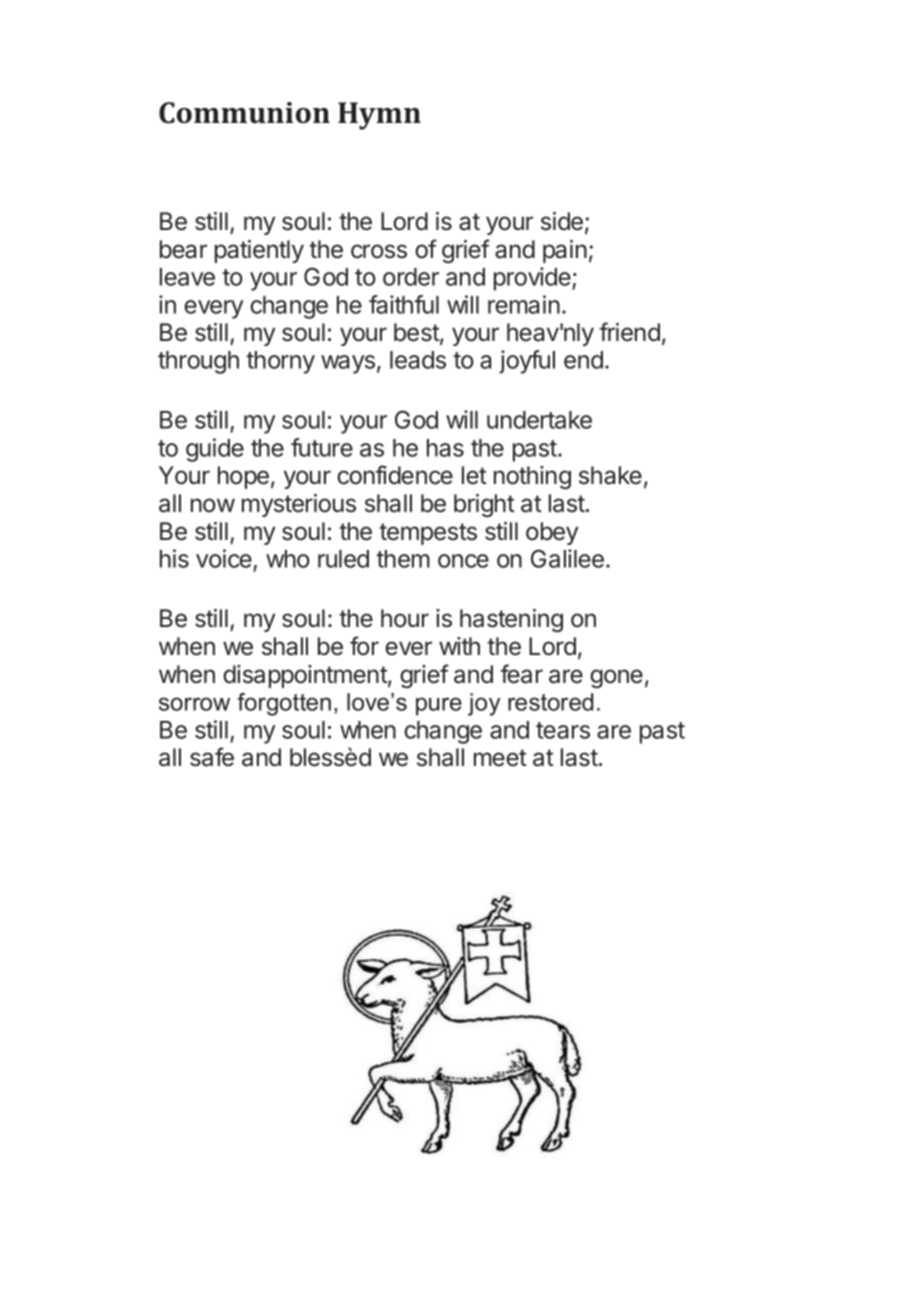 This page has width=924, height=1308. What do you see at coordinates (439, 706) in the page?
I see `pure` at bounding box center [439, 706].
